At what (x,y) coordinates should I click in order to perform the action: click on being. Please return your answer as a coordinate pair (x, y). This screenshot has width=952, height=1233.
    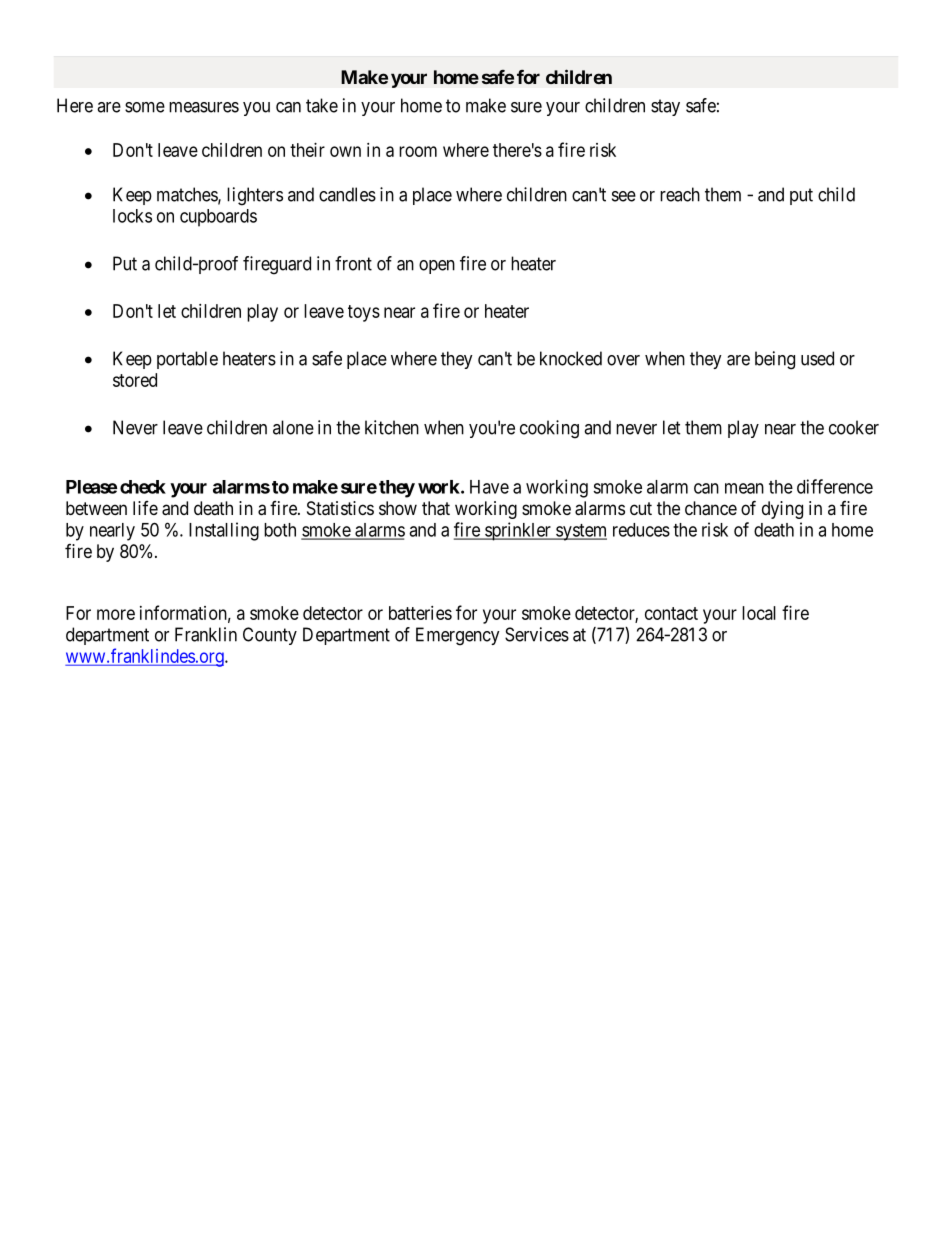
    Looking at the image, I should click on (775, 360).
